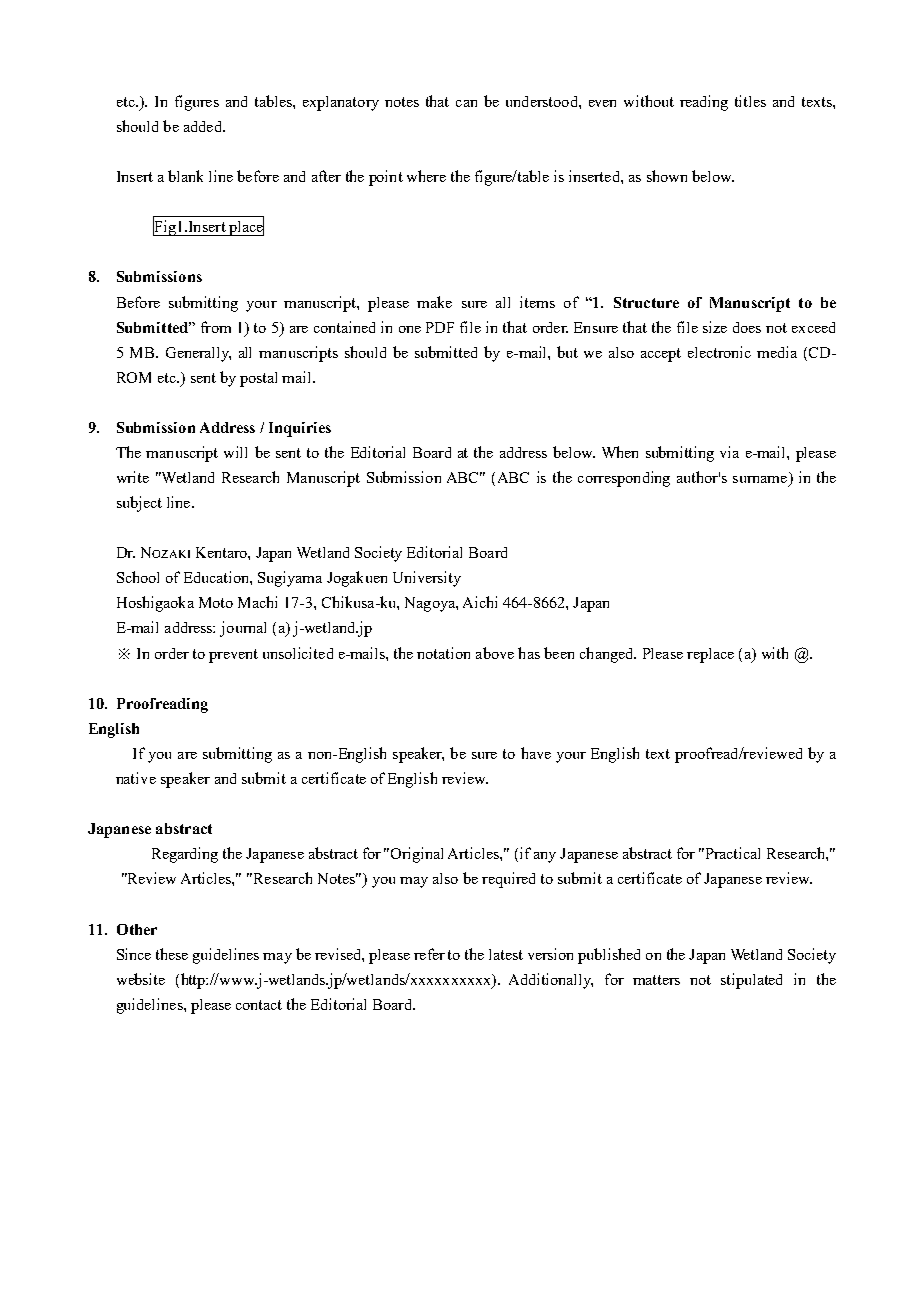 The height and width of the image is (1308, 924). I want to click on these, so click(172, 954).
